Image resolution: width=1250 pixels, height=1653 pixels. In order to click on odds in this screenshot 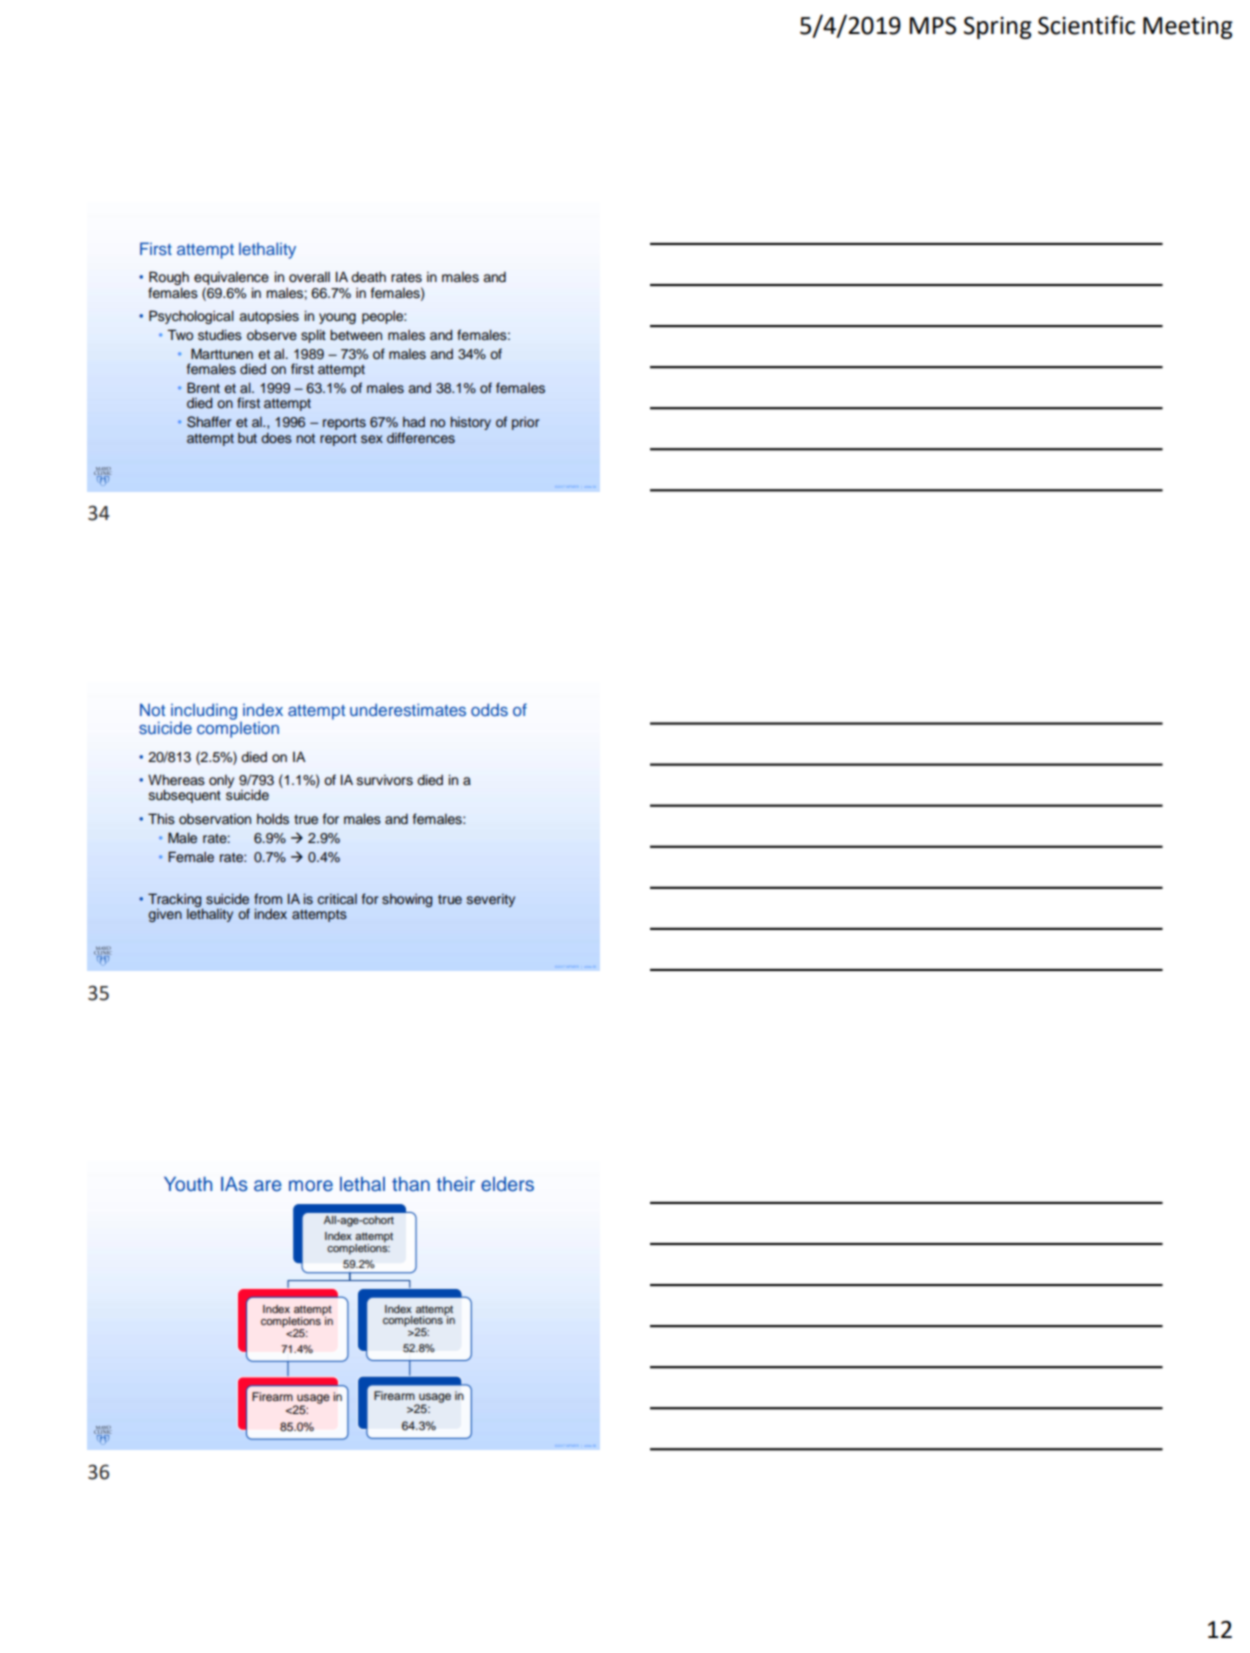, I will do `click(489, 709)`.
